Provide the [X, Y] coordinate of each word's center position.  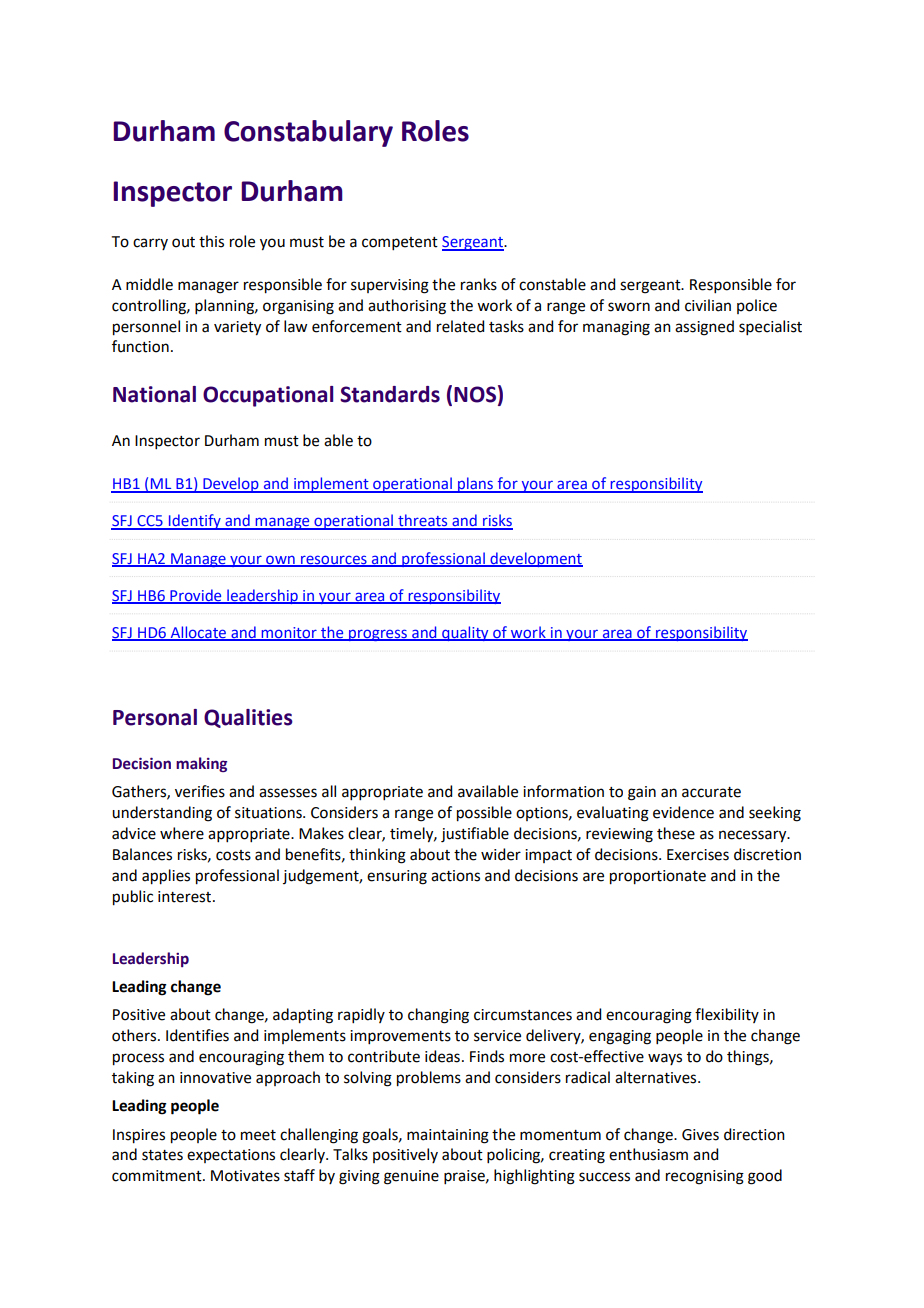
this [211, 241]
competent [400, 243]
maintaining [448, 1136]
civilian [708, 305]
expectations [231, 1156]
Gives [700, 1135]
